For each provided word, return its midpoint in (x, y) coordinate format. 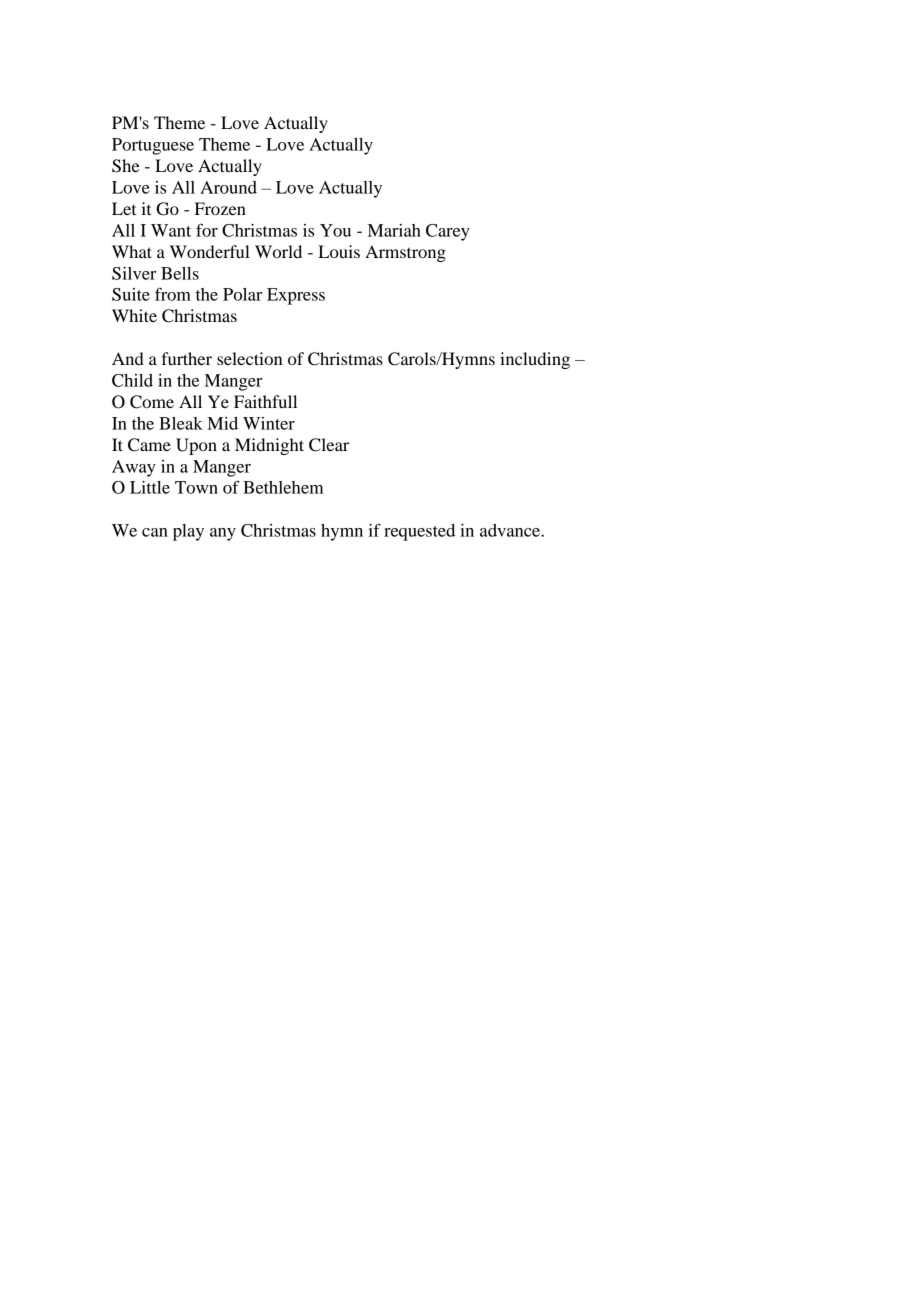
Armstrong (405, 253)
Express (296, 296)
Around (228, 187)
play (188, 532)
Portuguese (153, 146)
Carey (448, 232)
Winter (269, 423)
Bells (180, 273)
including (535, 360)
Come (152, 402)
